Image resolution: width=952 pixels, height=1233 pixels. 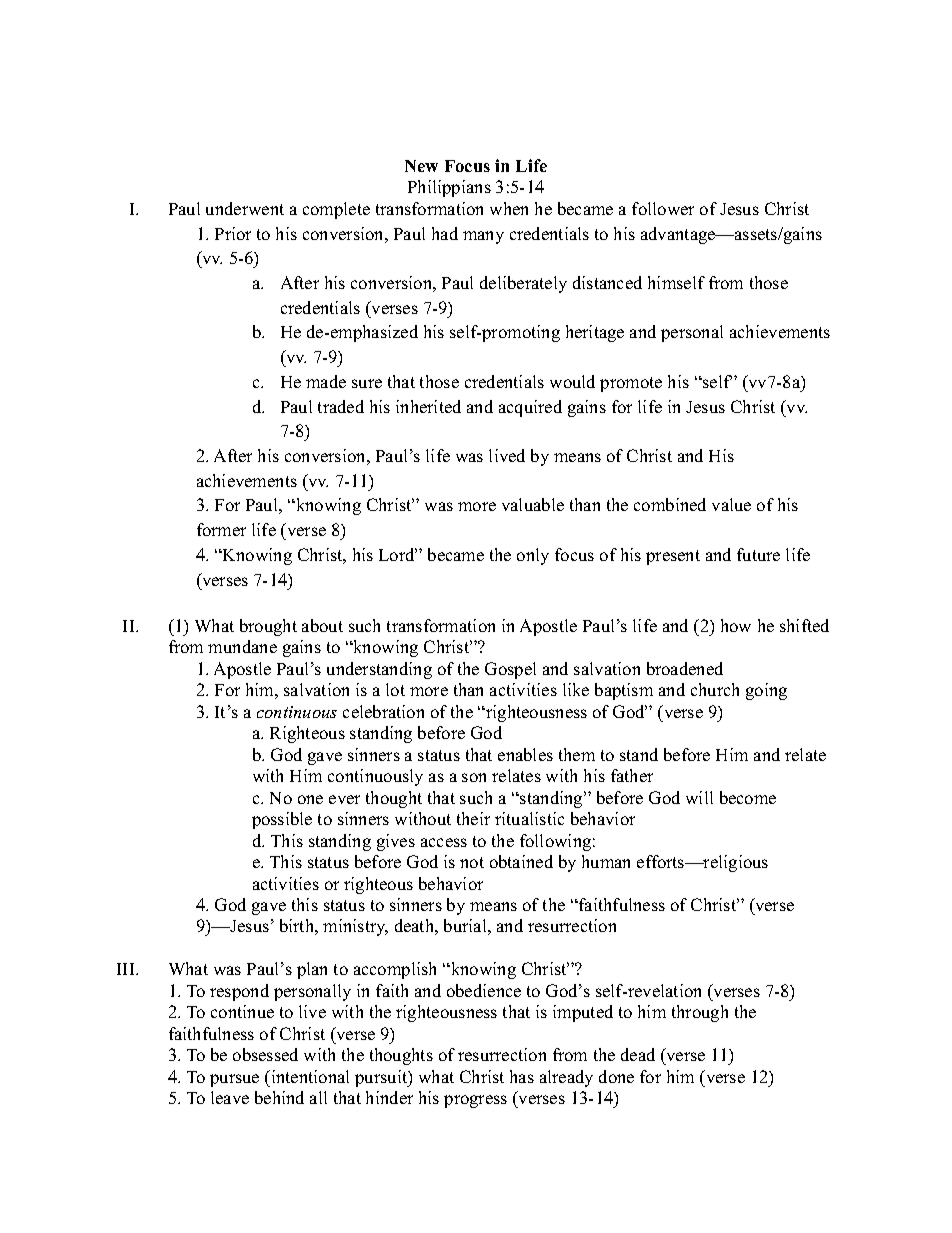 I want to click on Philippians, so click(x=449, y=188).
